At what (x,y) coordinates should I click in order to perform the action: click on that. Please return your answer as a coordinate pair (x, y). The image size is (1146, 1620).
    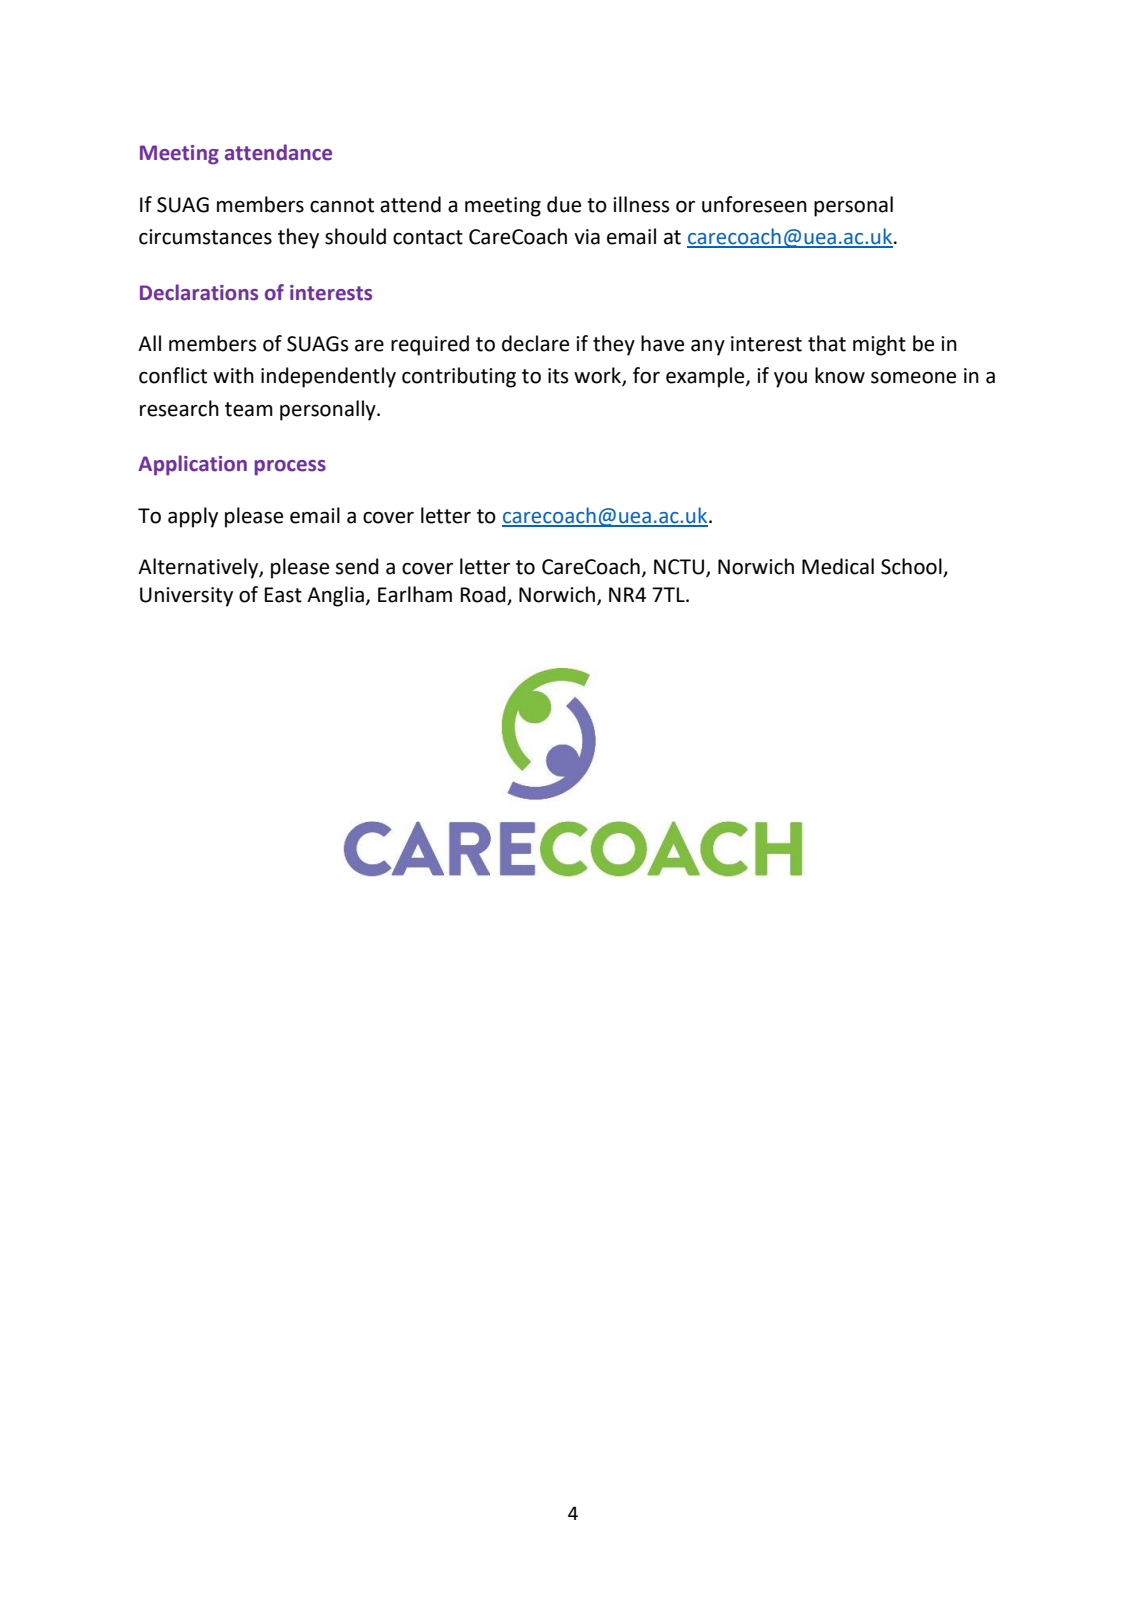
    Looking at the image, I should click on (827, 343).
